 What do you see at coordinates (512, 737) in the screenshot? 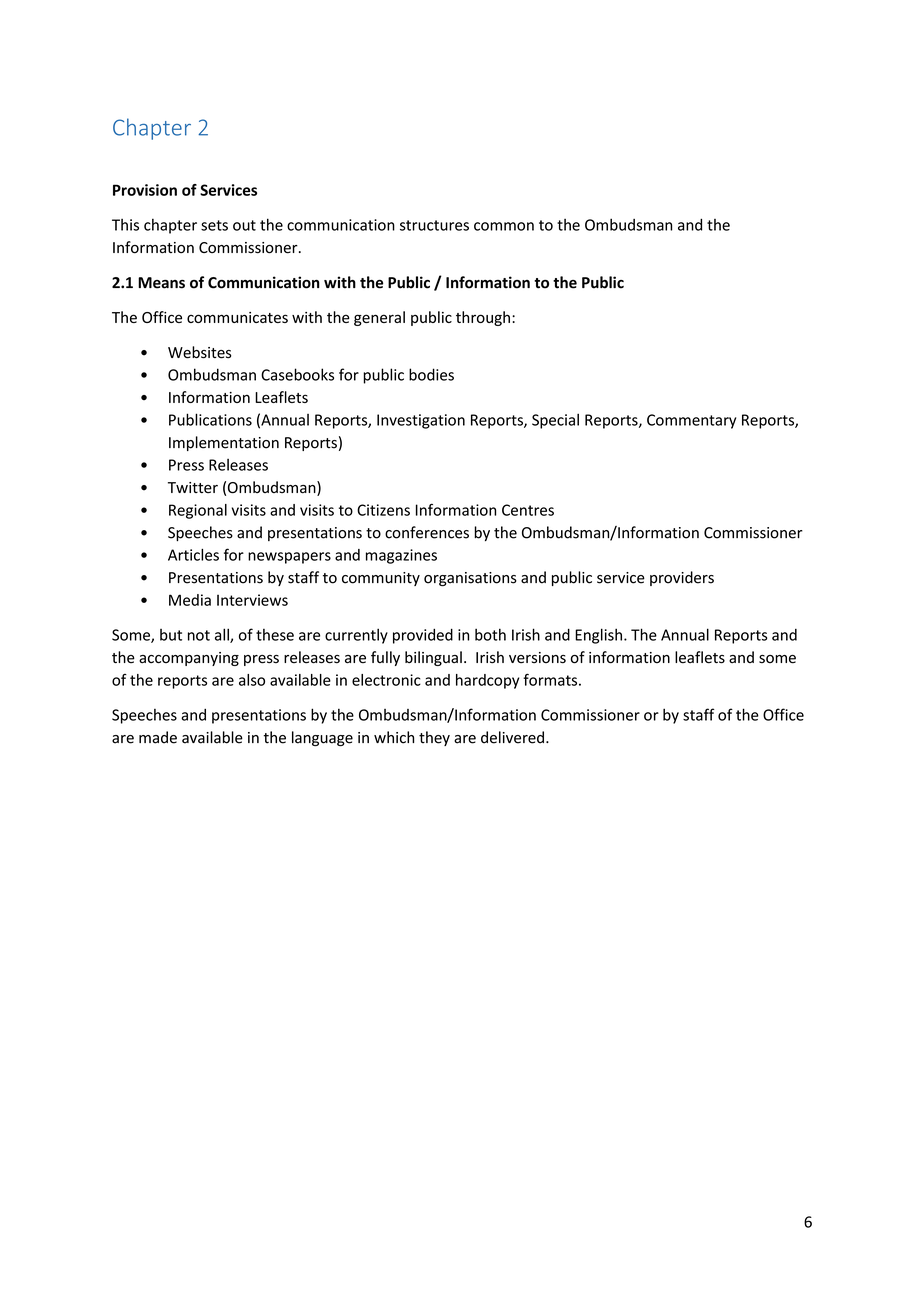
I see `delivered` at bounding box center [512, 737].
